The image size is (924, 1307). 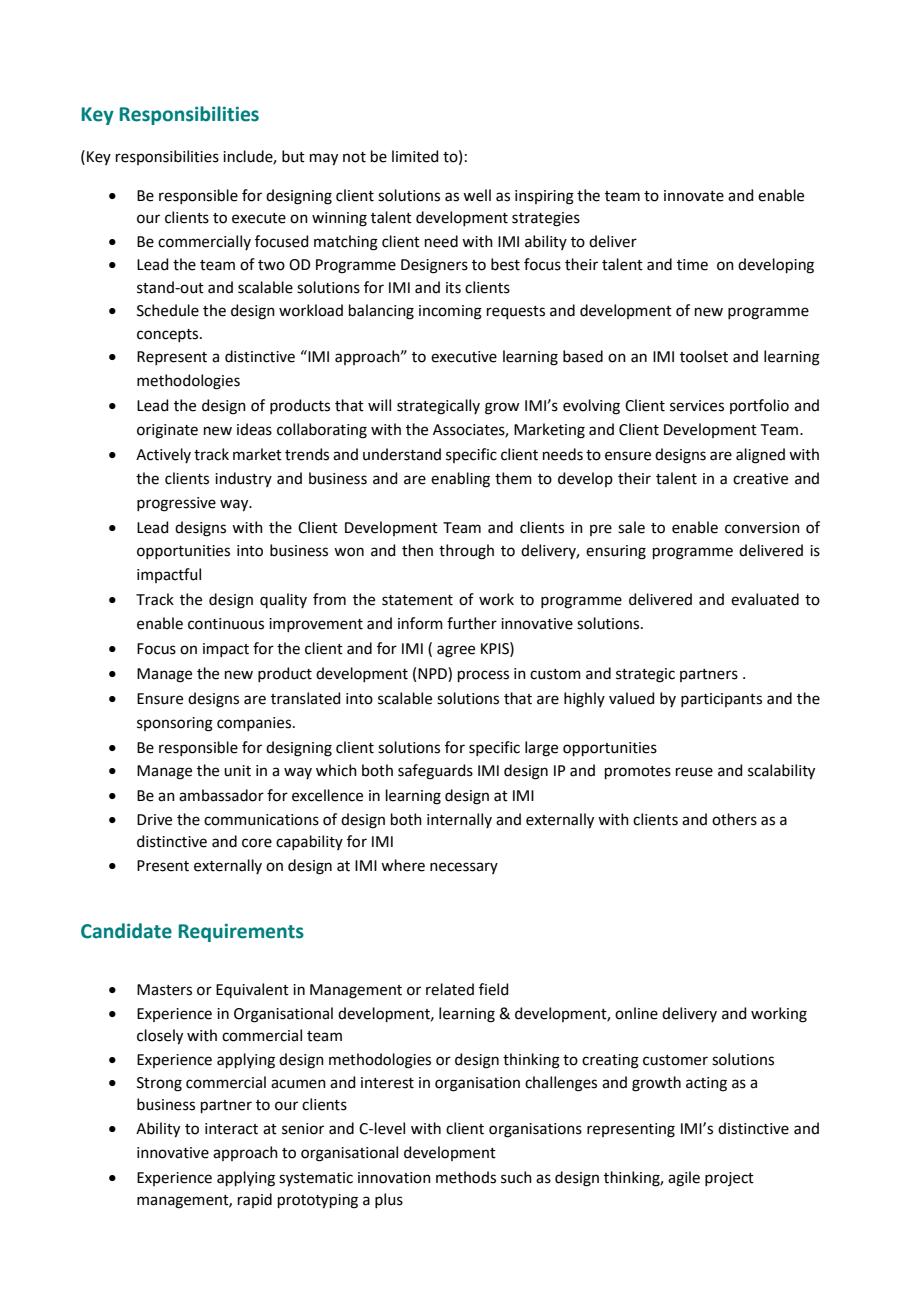 What do you see at coordinates (460, 480) in the page?
I see `enabling` at bounding box center [460, 480].
